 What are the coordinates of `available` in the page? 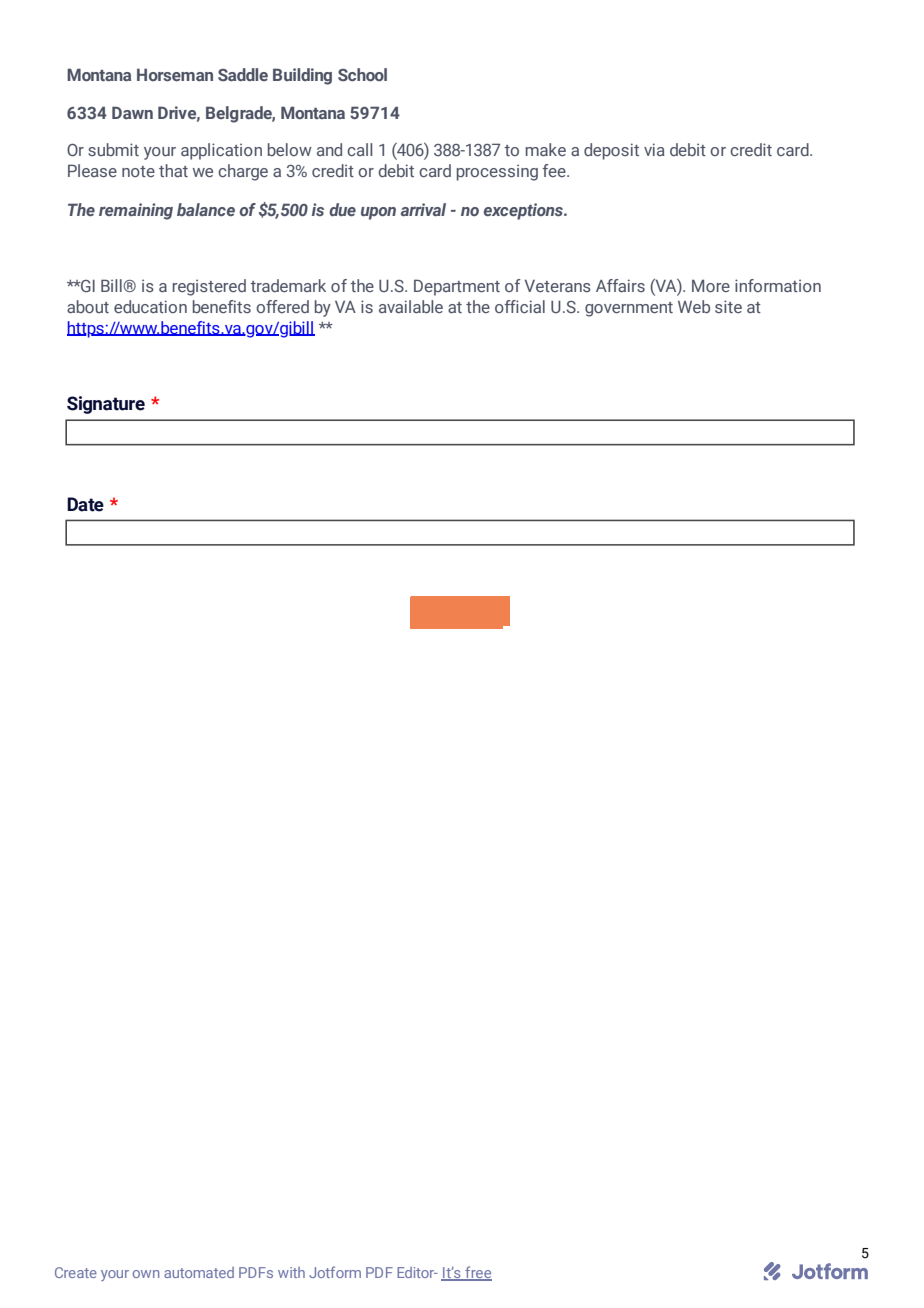 It's located at (411, 306).
